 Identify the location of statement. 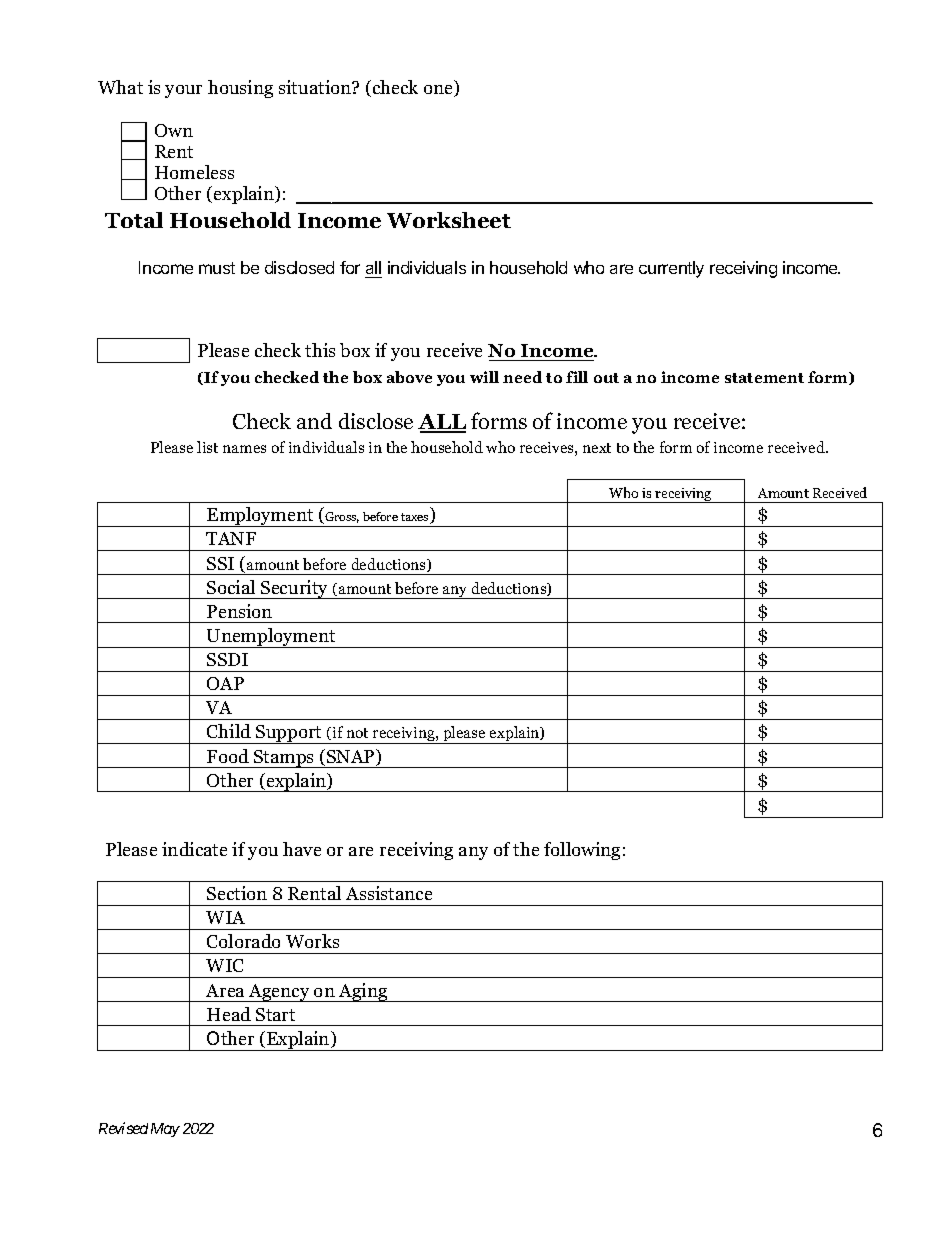
(764, 378).
